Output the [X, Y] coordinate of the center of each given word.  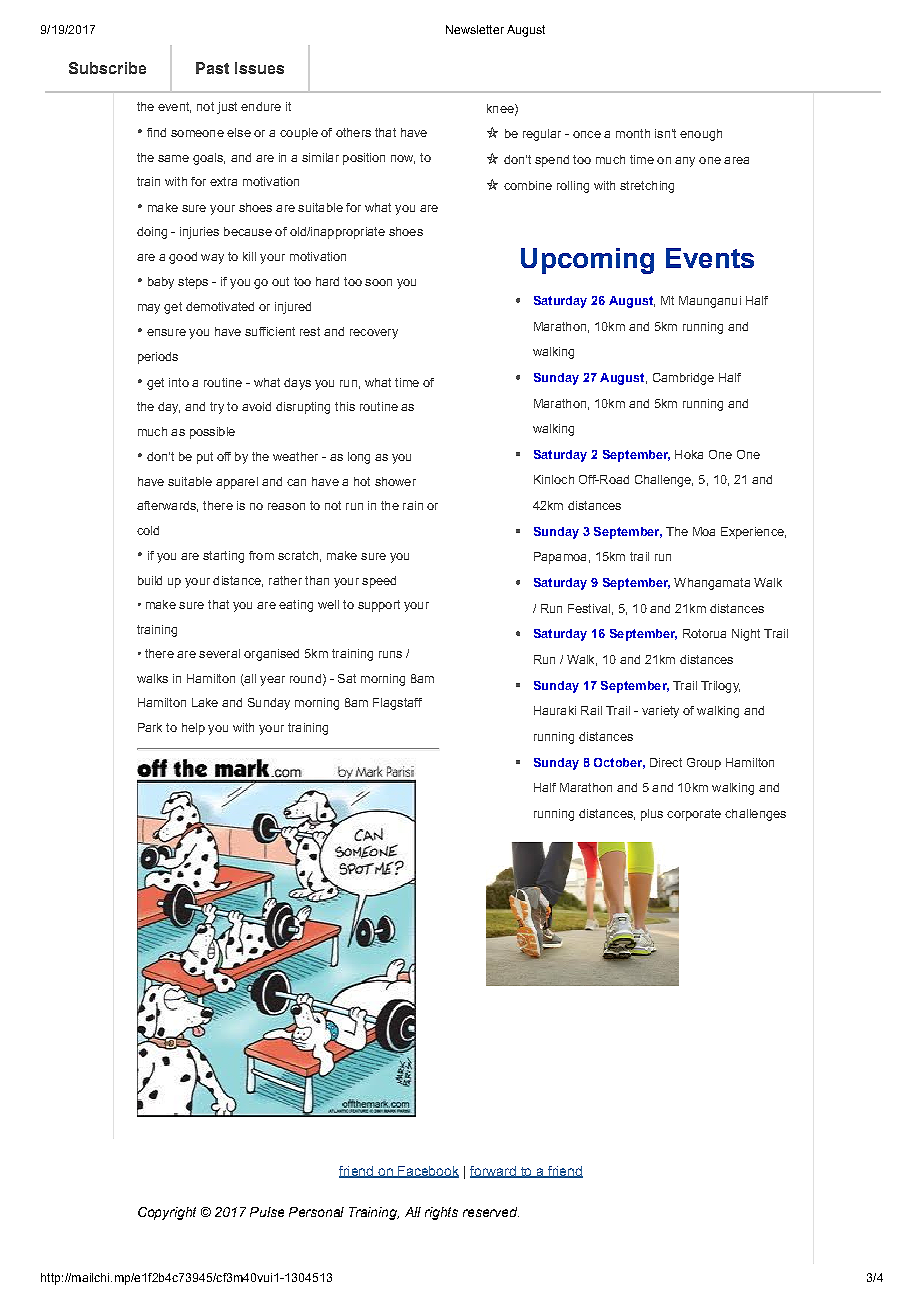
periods [158, 358]
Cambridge [683, 379]
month [633, 133]
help [193, 729]
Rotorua [704, 633]
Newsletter [475, 29]
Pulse [267, 1212]
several [219, 653]
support [379, 606]
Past [212, 68]
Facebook [427, 1172]
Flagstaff [397, 704]
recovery [374, 334]
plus [652, 815]
